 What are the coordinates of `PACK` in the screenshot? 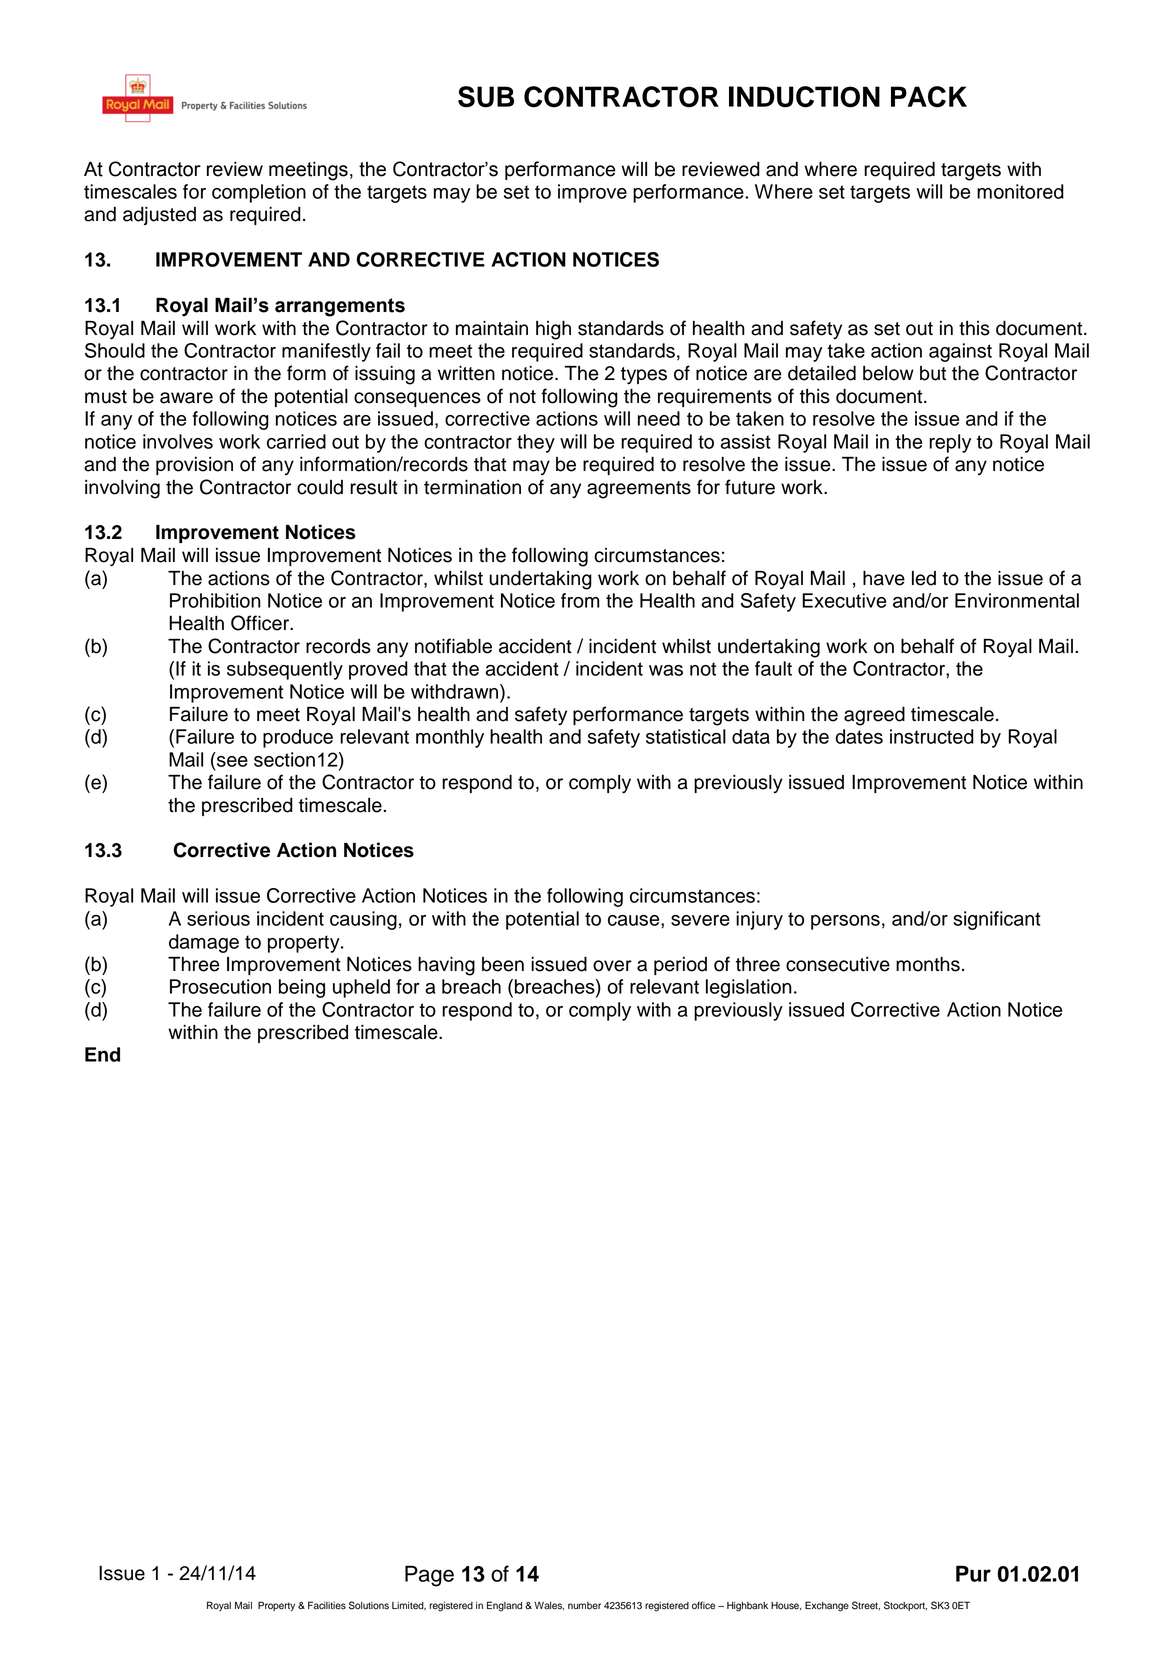 It's located at (929, 97).
